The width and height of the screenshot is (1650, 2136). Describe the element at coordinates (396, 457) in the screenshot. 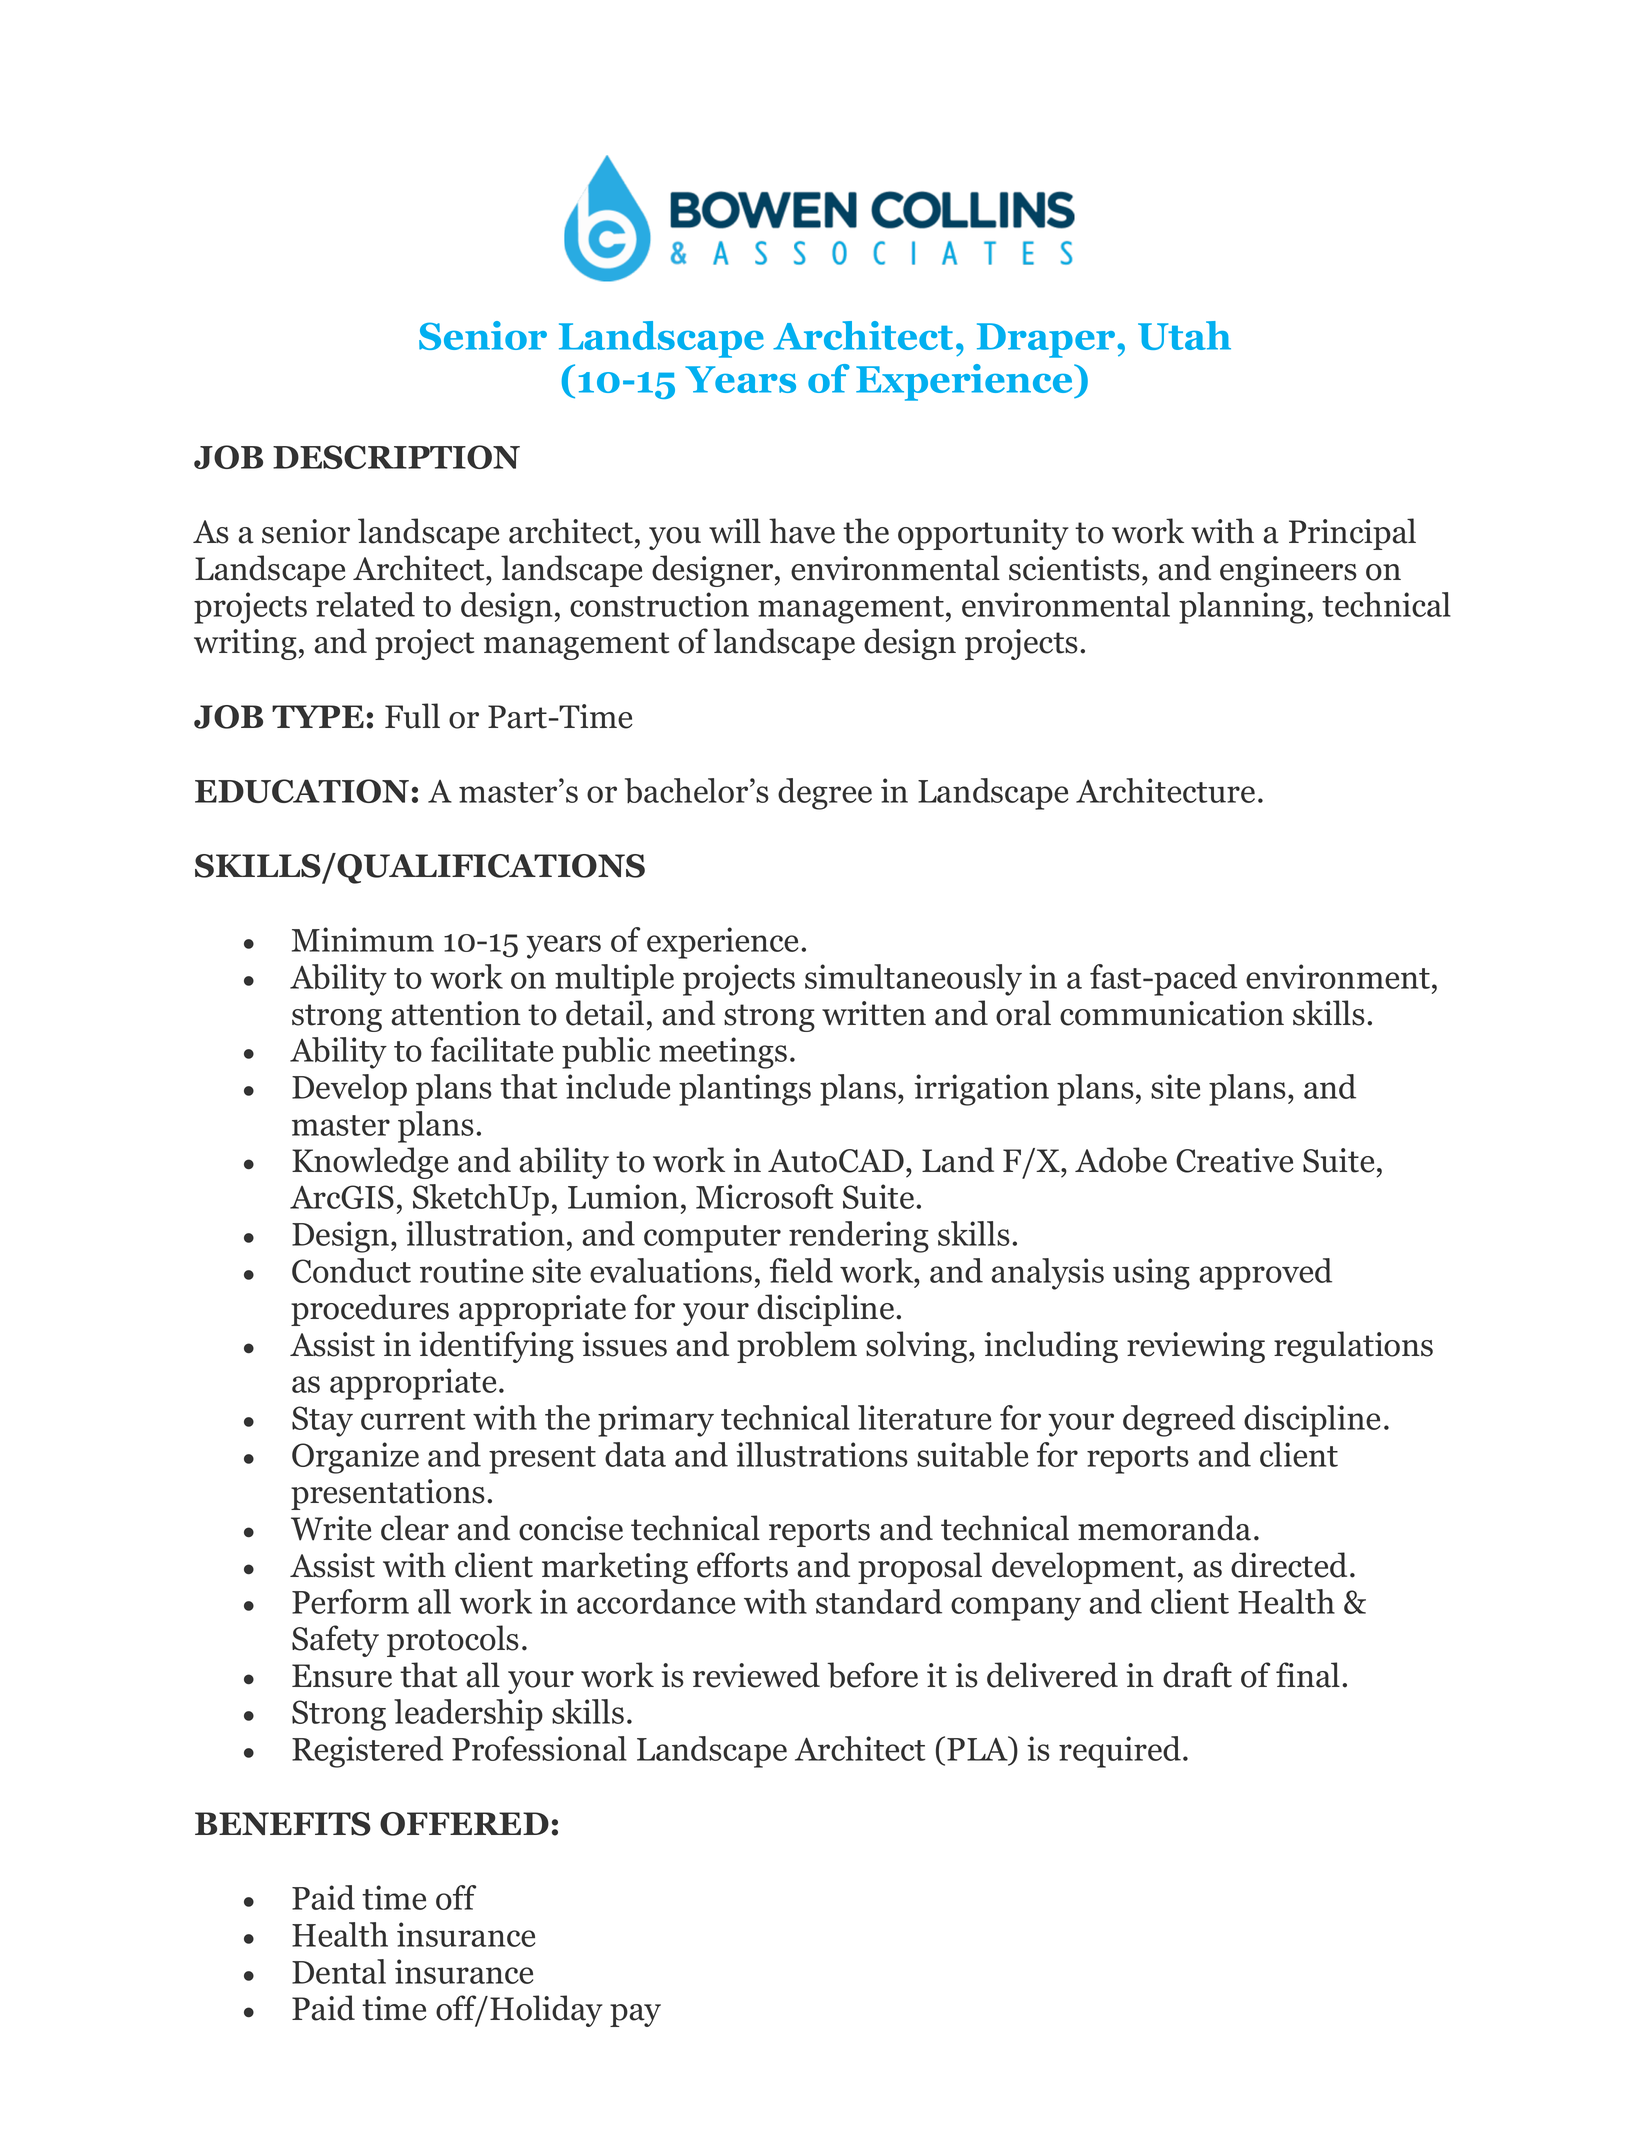

I see `DESCRIPTION` at that location.
